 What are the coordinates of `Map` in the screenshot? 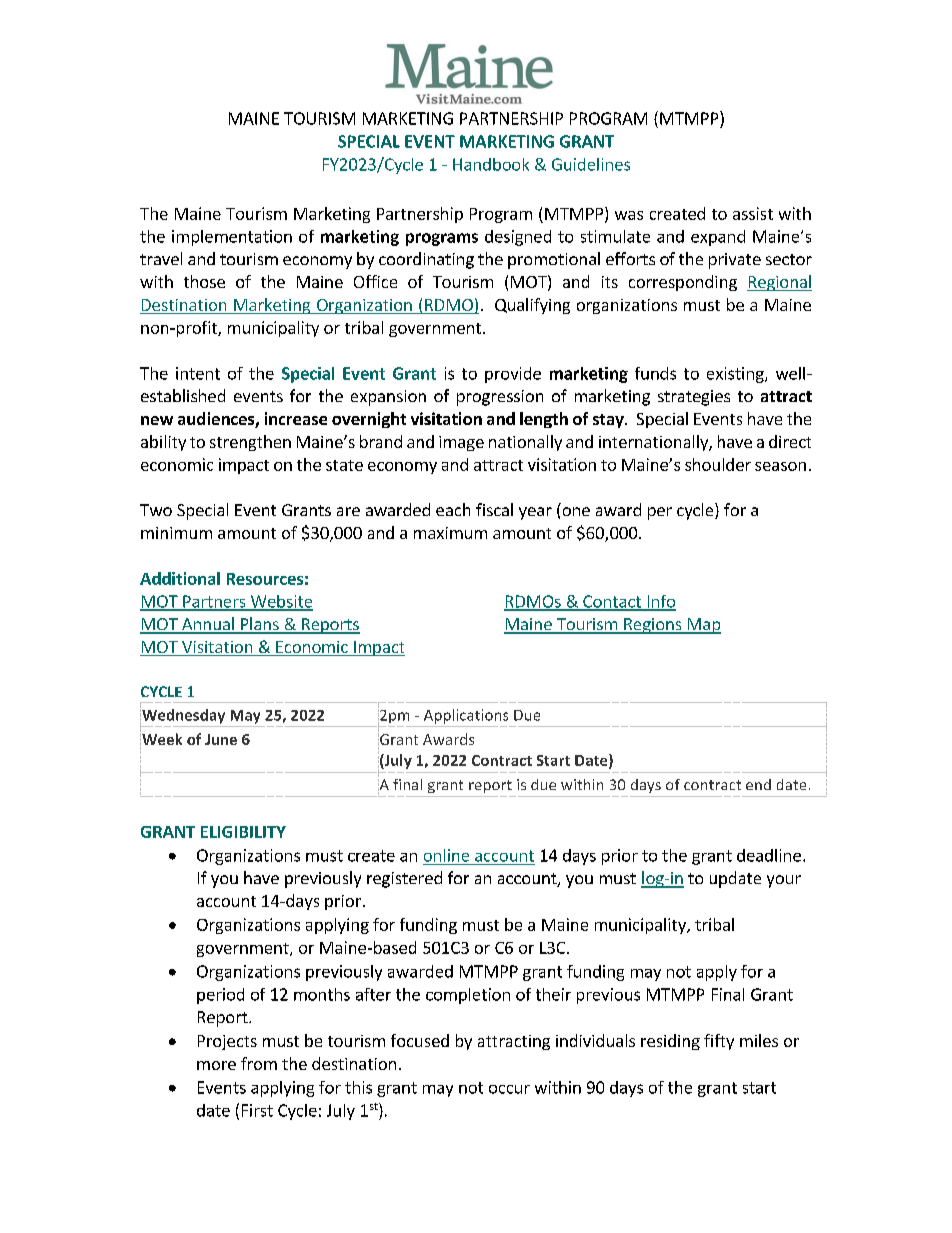 It's located at (703, 626).
